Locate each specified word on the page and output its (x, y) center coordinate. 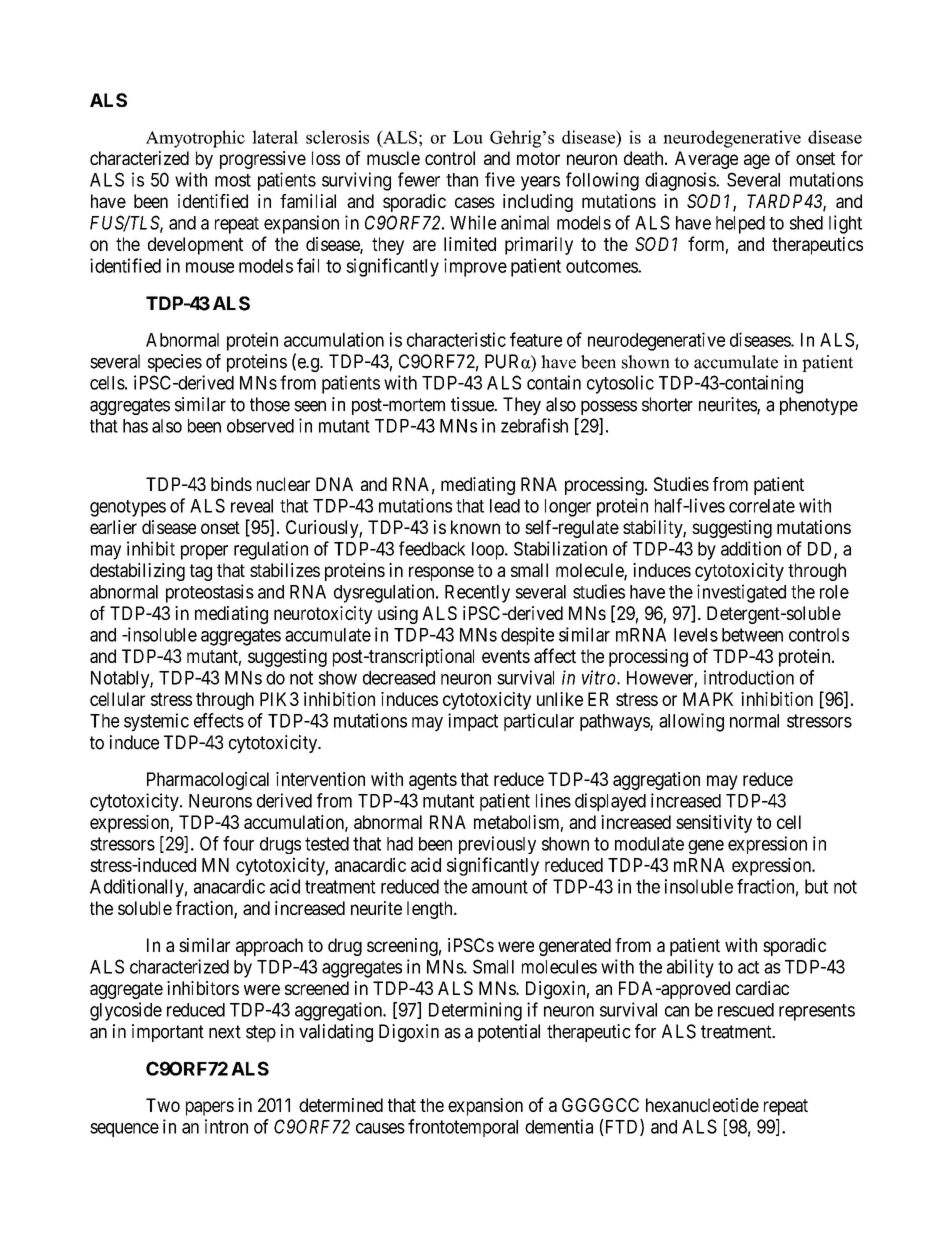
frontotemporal (463, 1128)
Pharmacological (208, 781)
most (233, 180)
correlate (762, 506)
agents (433, 781)
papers (210, 1108)
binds (231, 484)
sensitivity (714, 824)
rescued (746, 1010)
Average (706, 160)
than (462, 180)
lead (505, 506)
